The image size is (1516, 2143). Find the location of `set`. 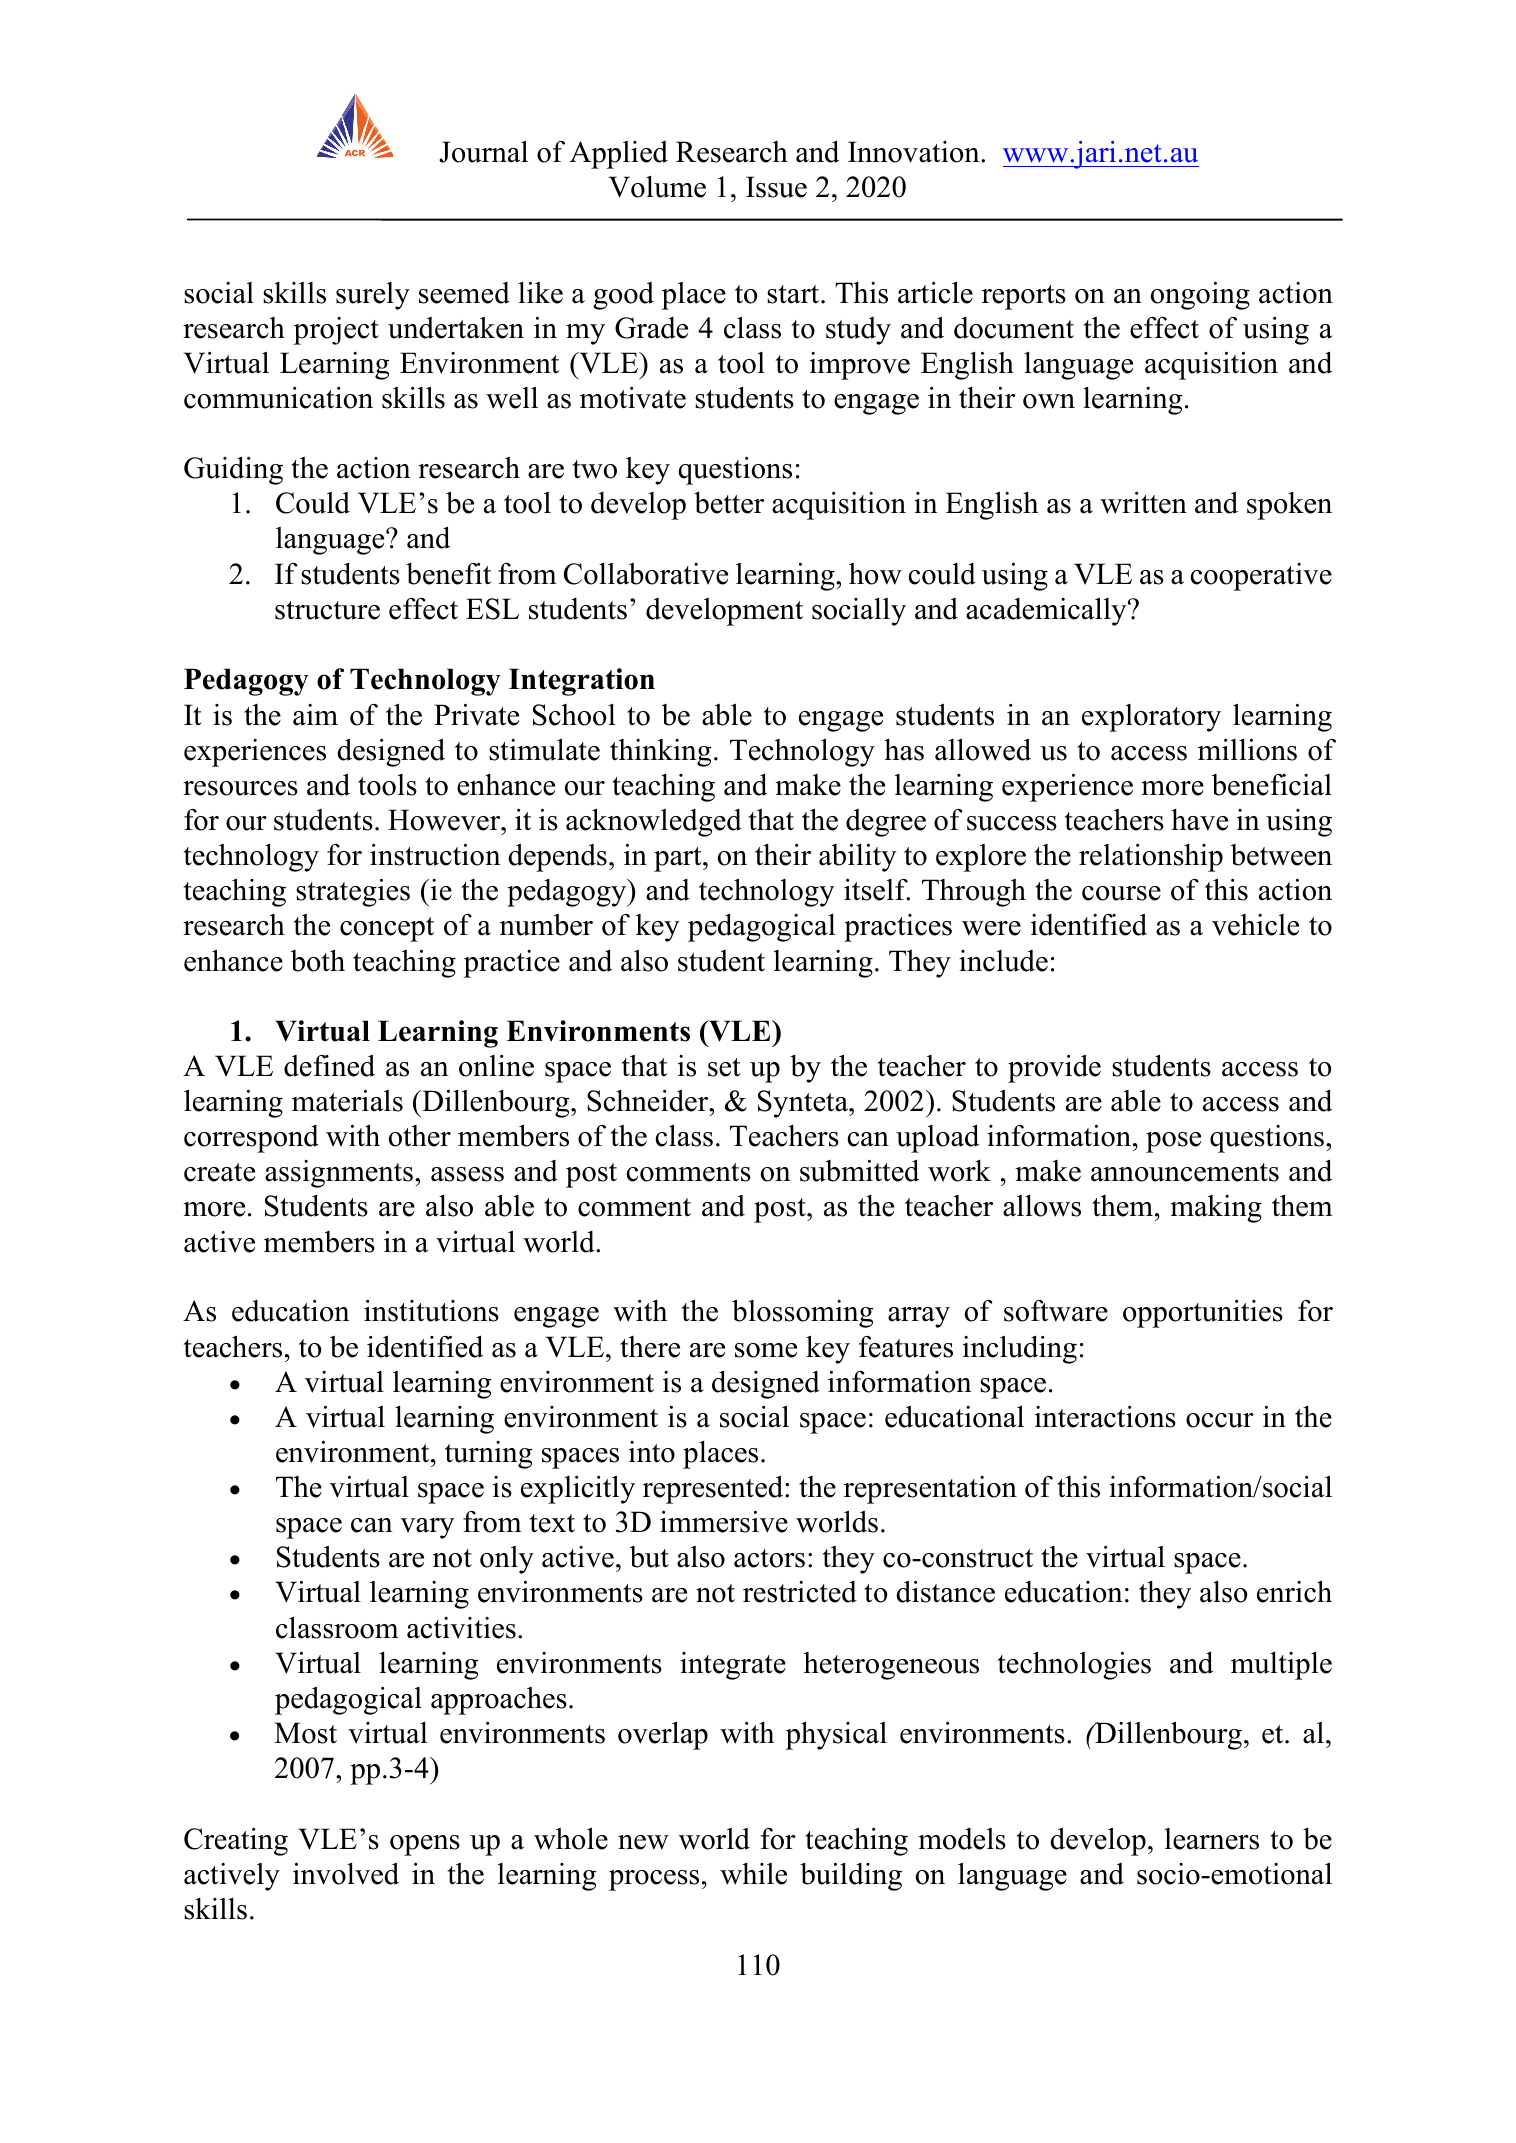

set is located at coordinates (724, 1067).
